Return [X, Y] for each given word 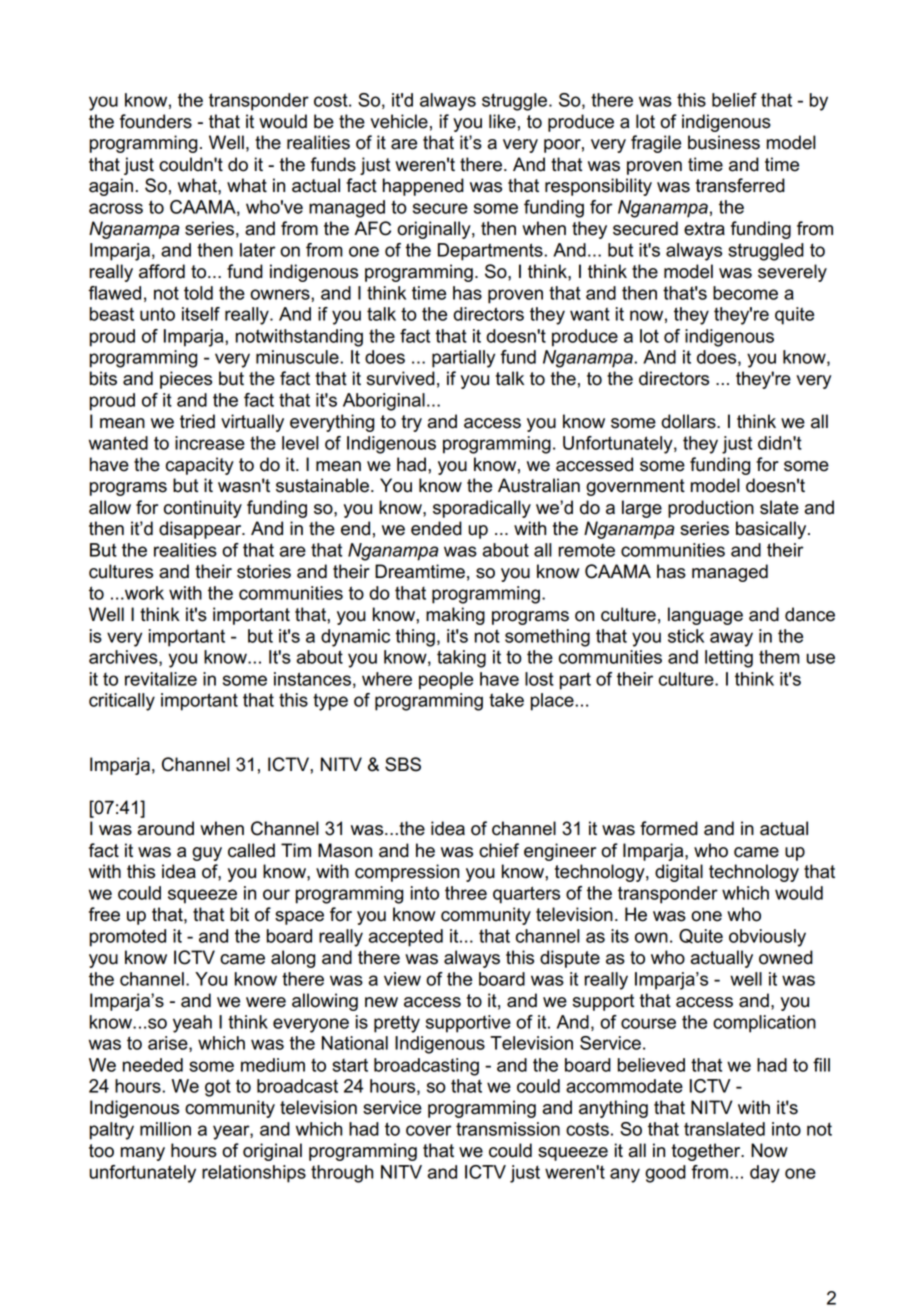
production [711, 509]
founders [156, 121]
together [707, 1152]
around [165, 828]
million [165, 1129]
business [724, 142]
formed [669, 828]
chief [499, 850]
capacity [200, 466]
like [502, 121]
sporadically [482, 509]
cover [428, 1130]
